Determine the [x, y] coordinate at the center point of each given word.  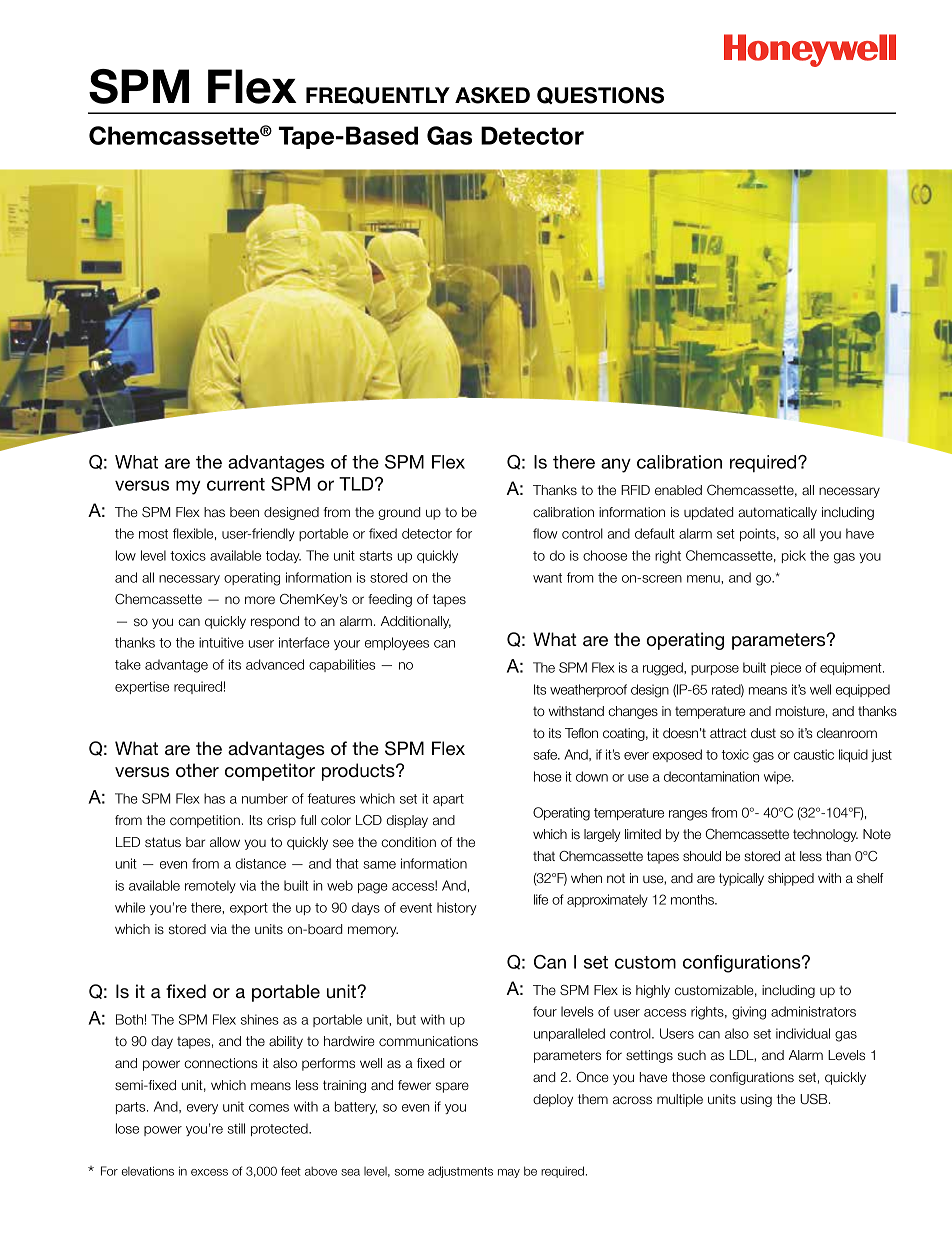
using [756, 1100]
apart [448, 800]
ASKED [492, 95]
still [236, 1128]
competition [205, 821]
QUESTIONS [600, 95]
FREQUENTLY [378, 95]
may [509, 1173]
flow [545, 533]
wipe [778, 777]
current [236, 484]
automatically [777, 513]
